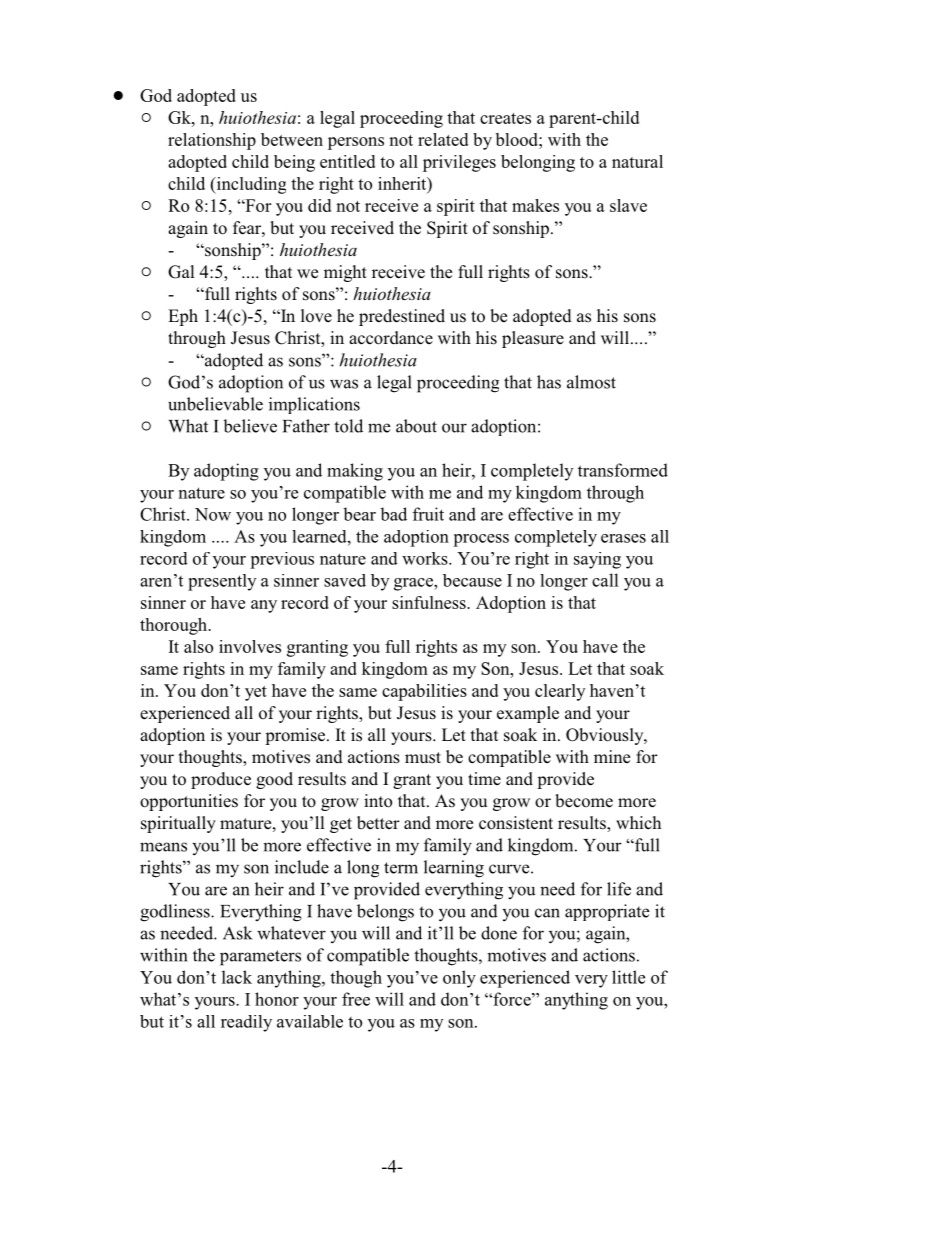  What do you see at coordinates (189, 802) in the image?
I see `opportunities` at bounding box center [189, 802].
